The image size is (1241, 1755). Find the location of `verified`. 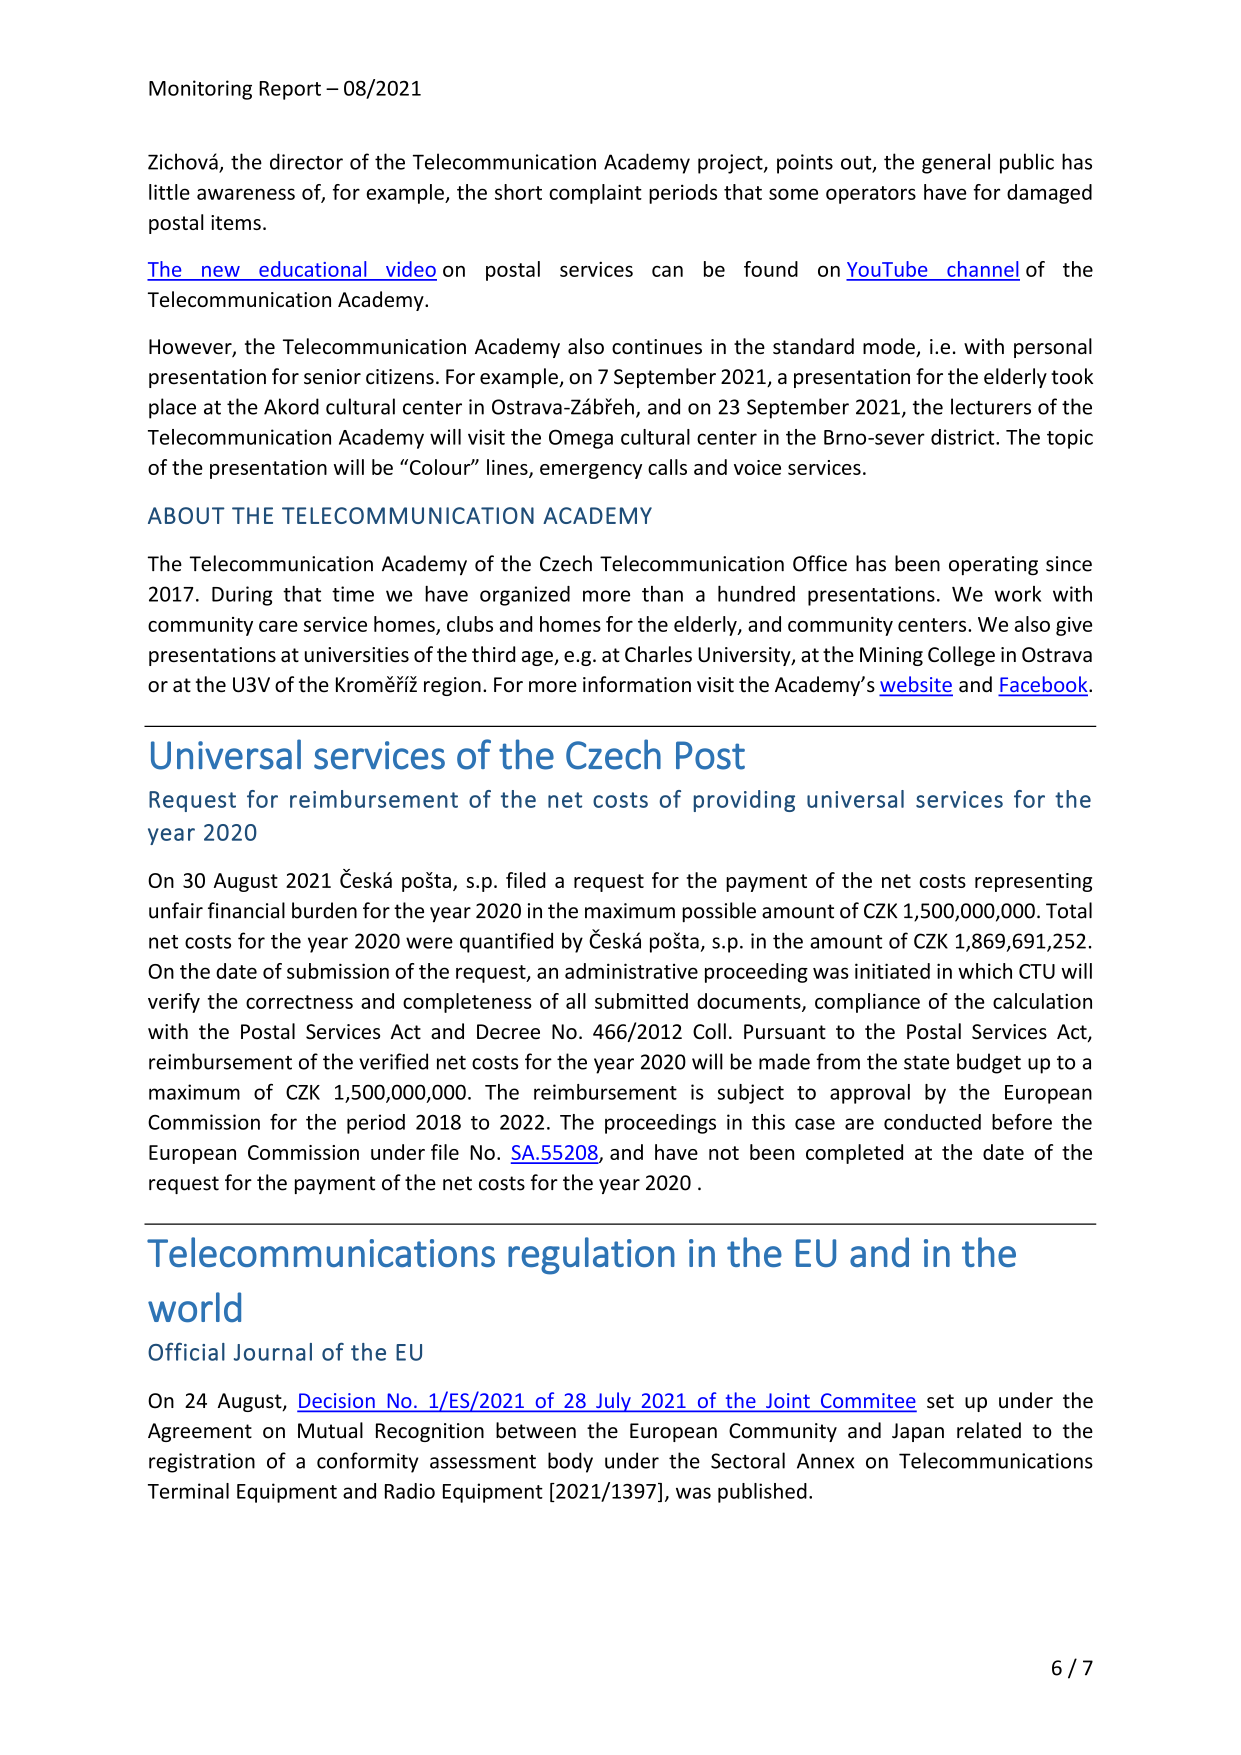

verified is located at coordinates (393, 1061).
